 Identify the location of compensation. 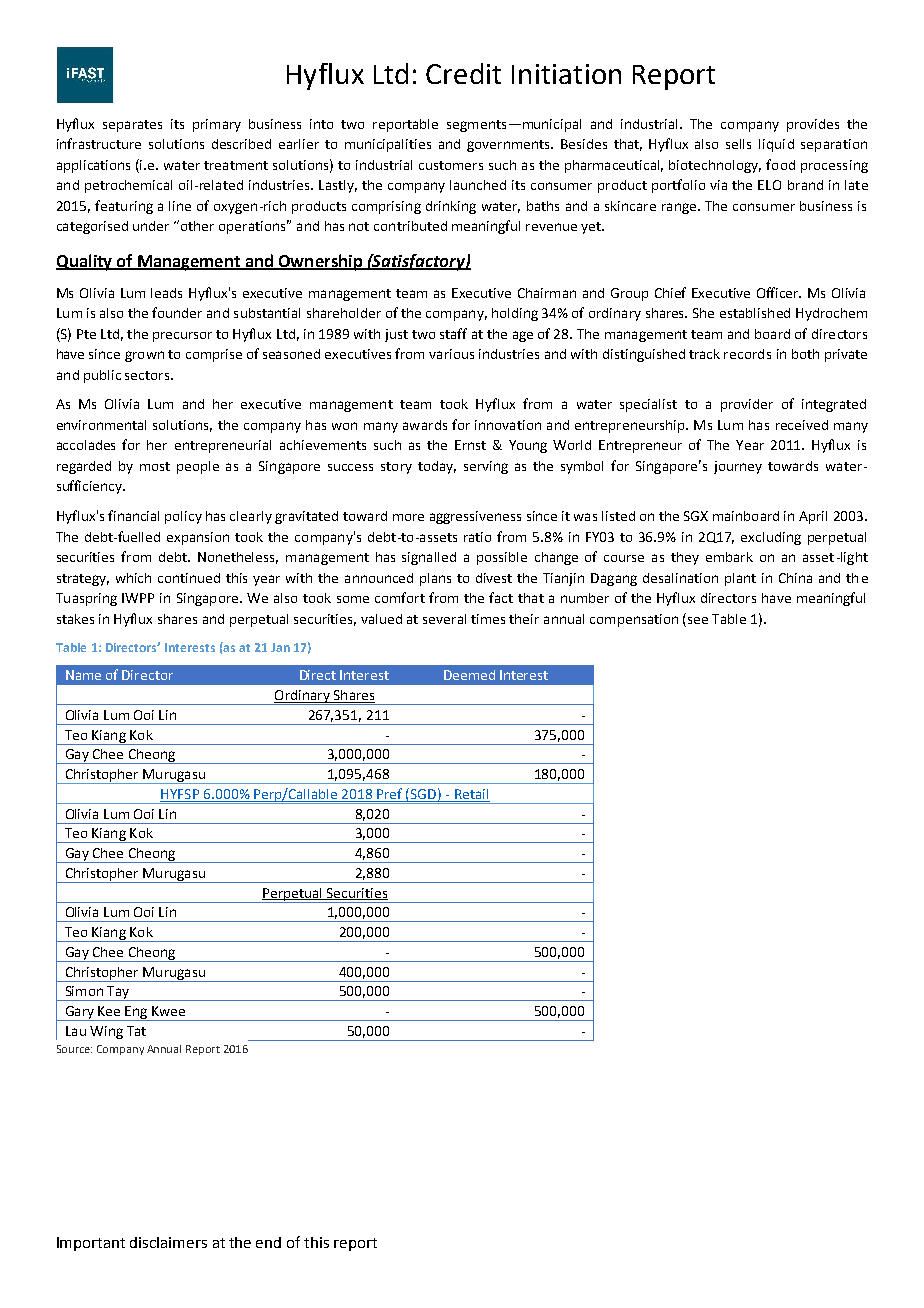
(634, 620).
